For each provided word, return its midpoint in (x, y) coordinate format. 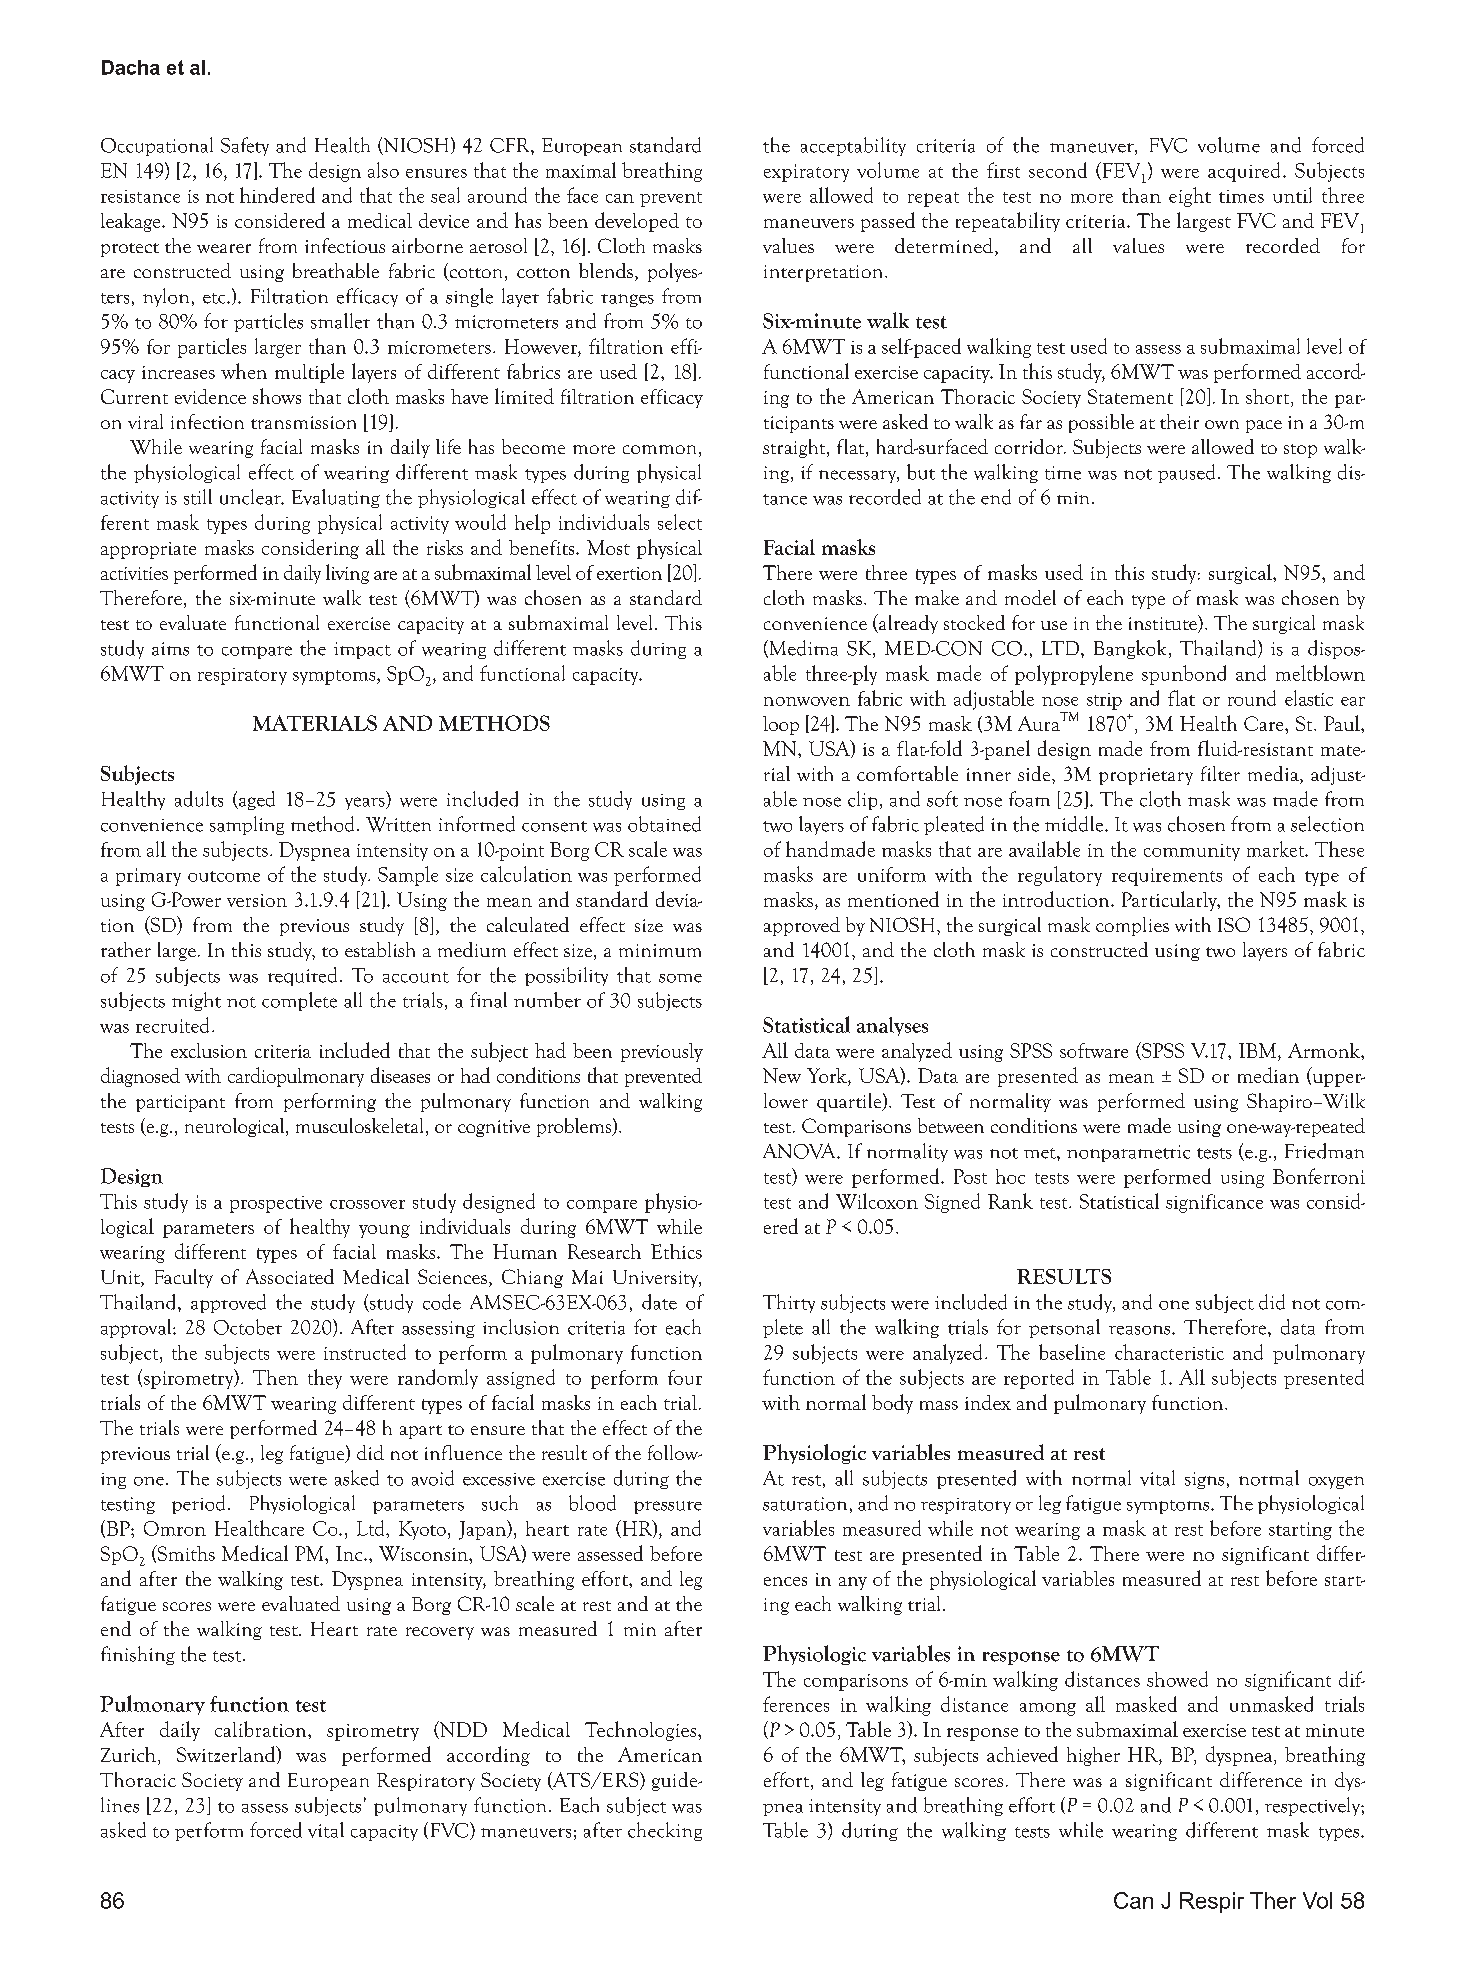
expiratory (806, 173)
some (680, 978)
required (302, 976)
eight (1190, 197)
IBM (1259, 1050)
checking (665, 1831)
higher (1093, 1756)
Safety (245, 146)
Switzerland (227, 1755)
